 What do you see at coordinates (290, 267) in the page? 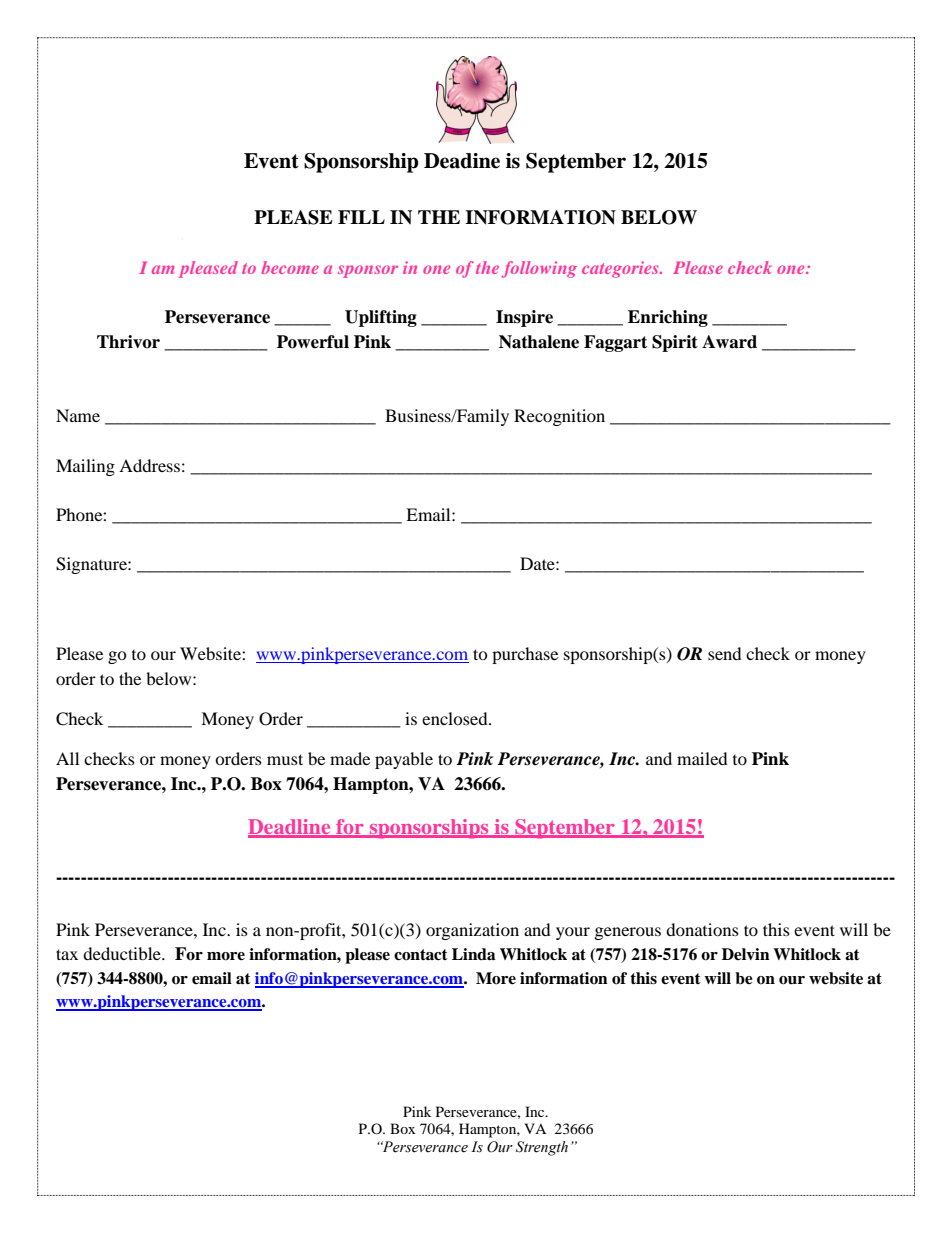
I see `become` at bounding box center [290, 267].
